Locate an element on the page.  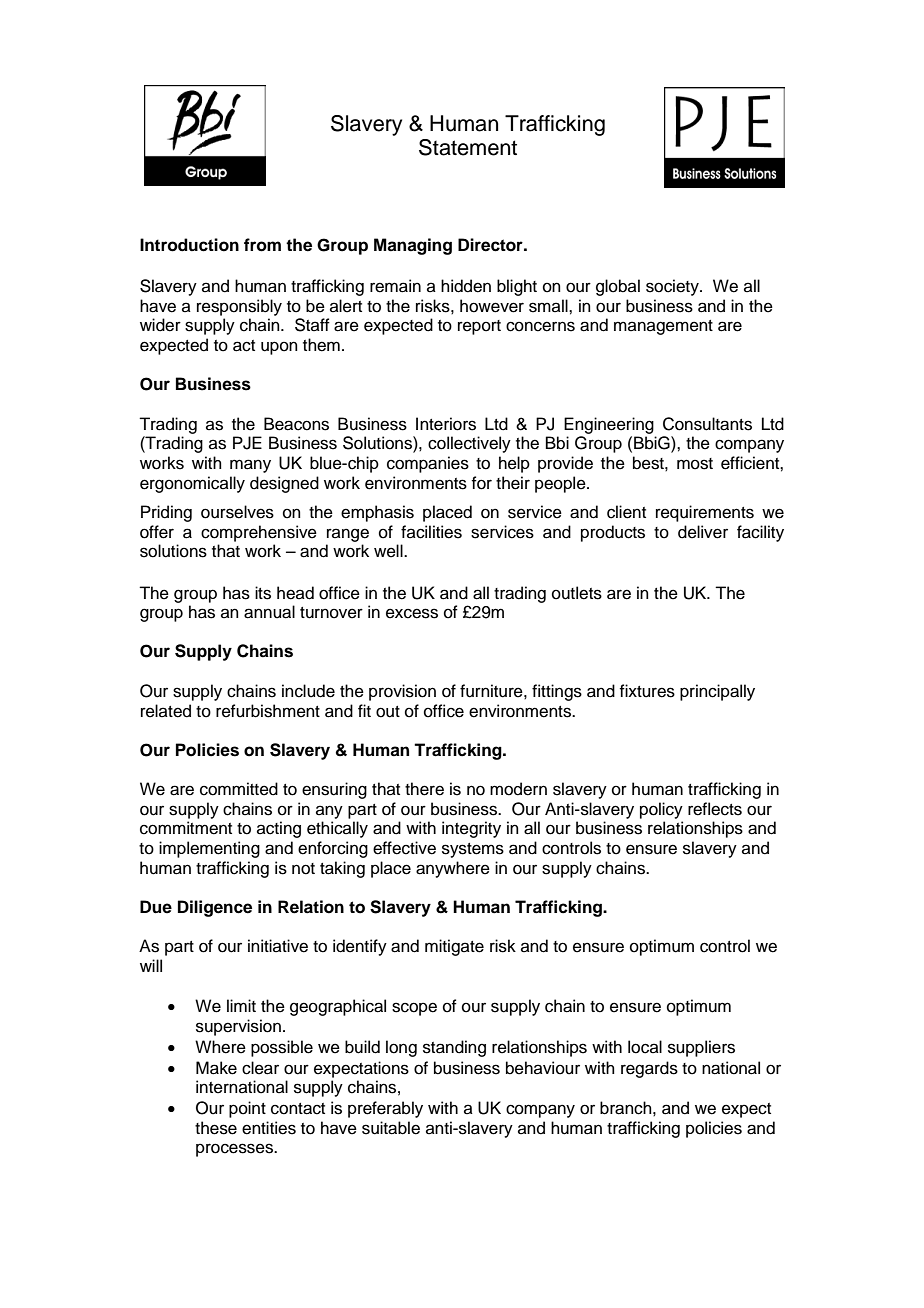
regards is located at coordinates (649, 1069).
